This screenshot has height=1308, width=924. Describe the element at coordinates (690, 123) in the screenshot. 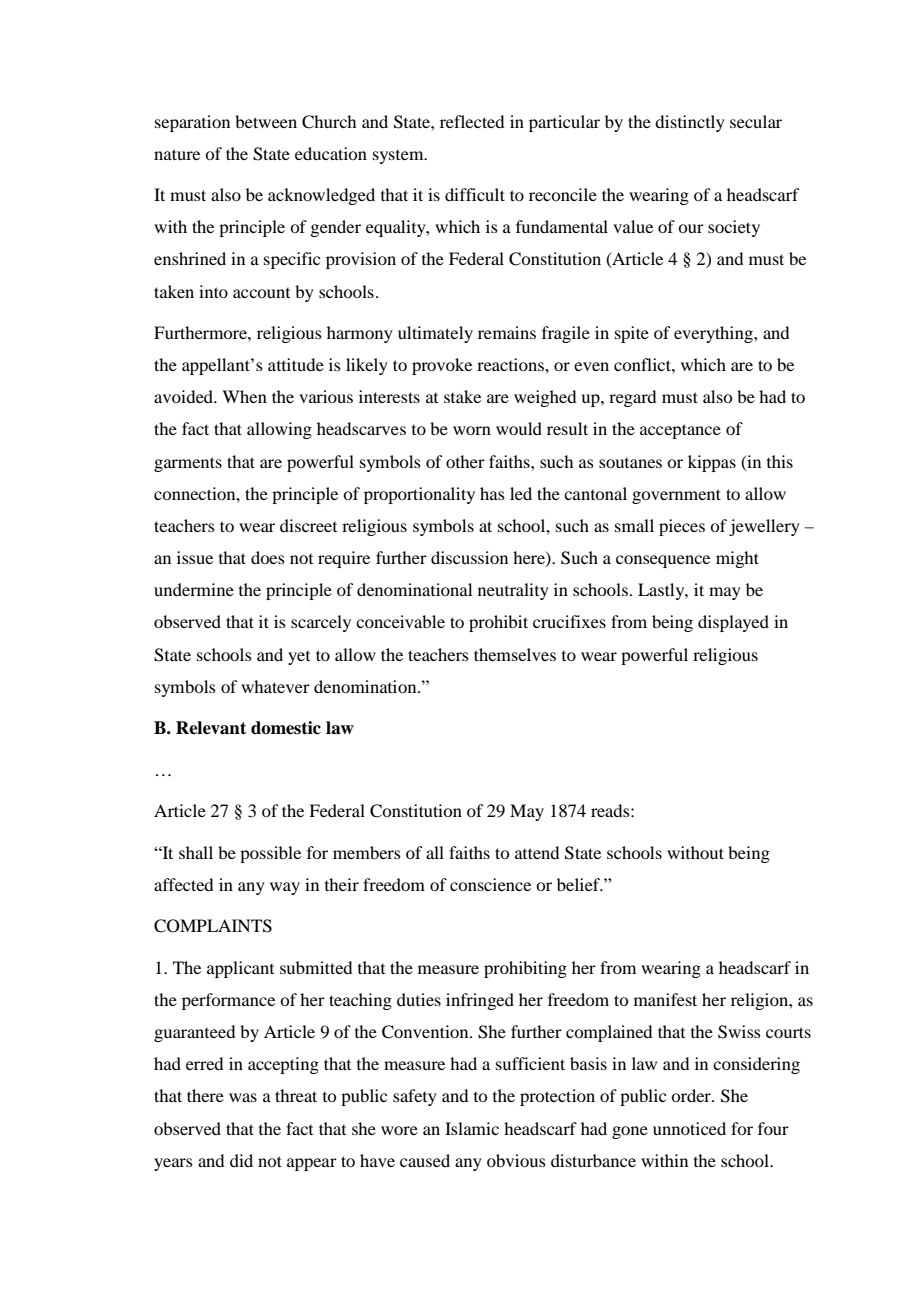

I see `distinctly` at that location.
